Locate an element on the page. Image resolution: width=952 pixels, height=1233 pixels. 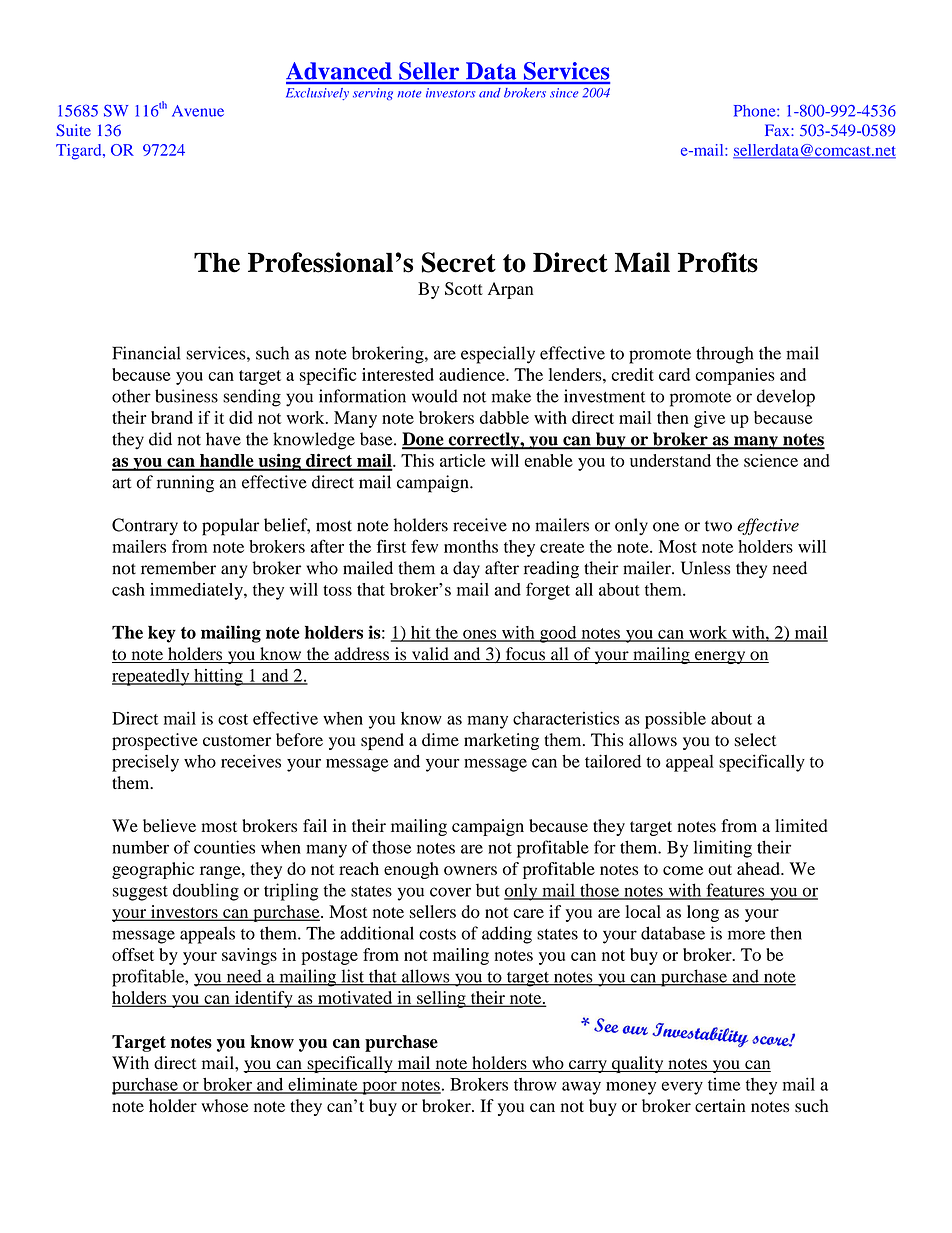
serving is located at coordinates (373, 94).
